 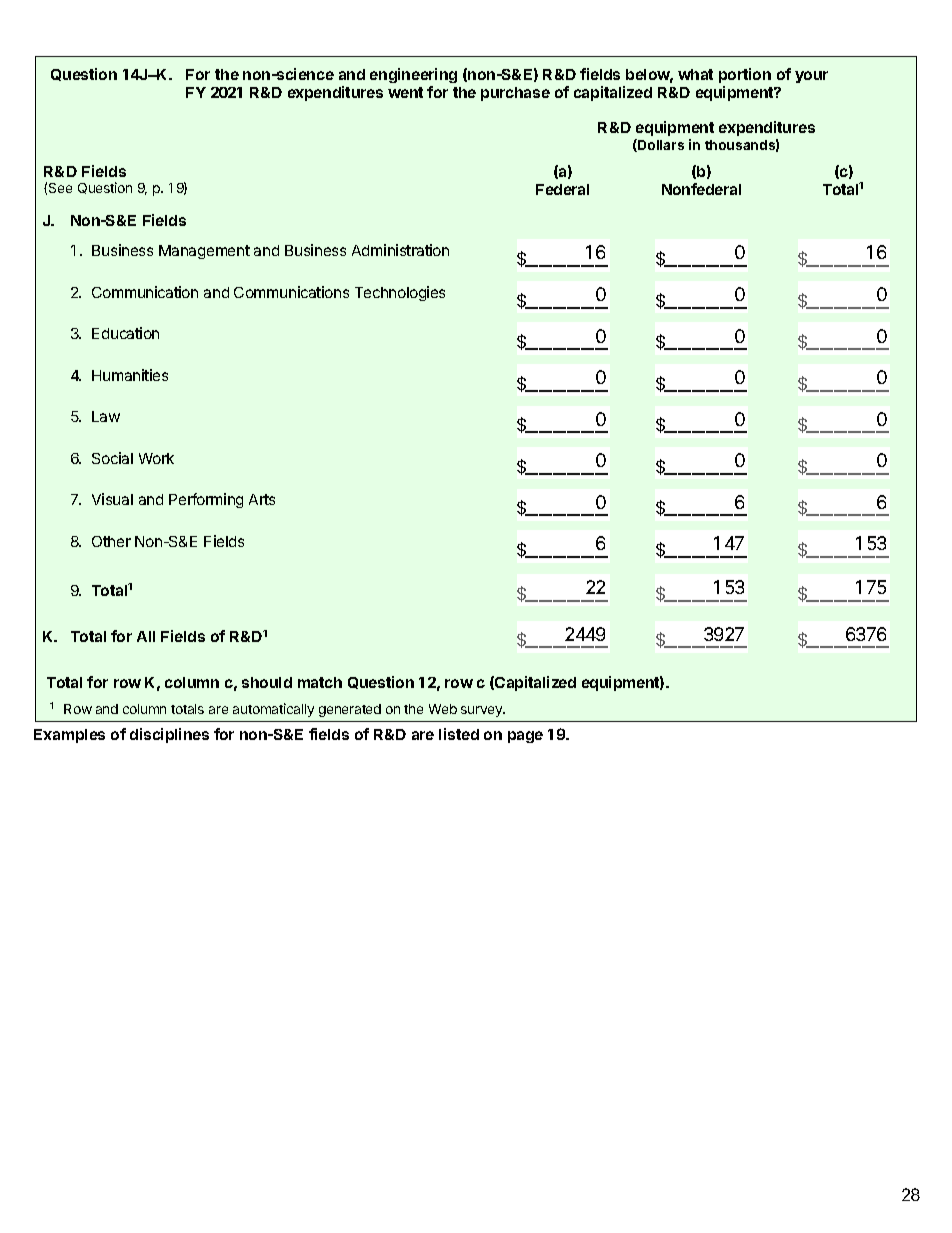 What do you see at coordinates (106, 416) in the page?
I see `Law` at bounding box center [106, 416].
